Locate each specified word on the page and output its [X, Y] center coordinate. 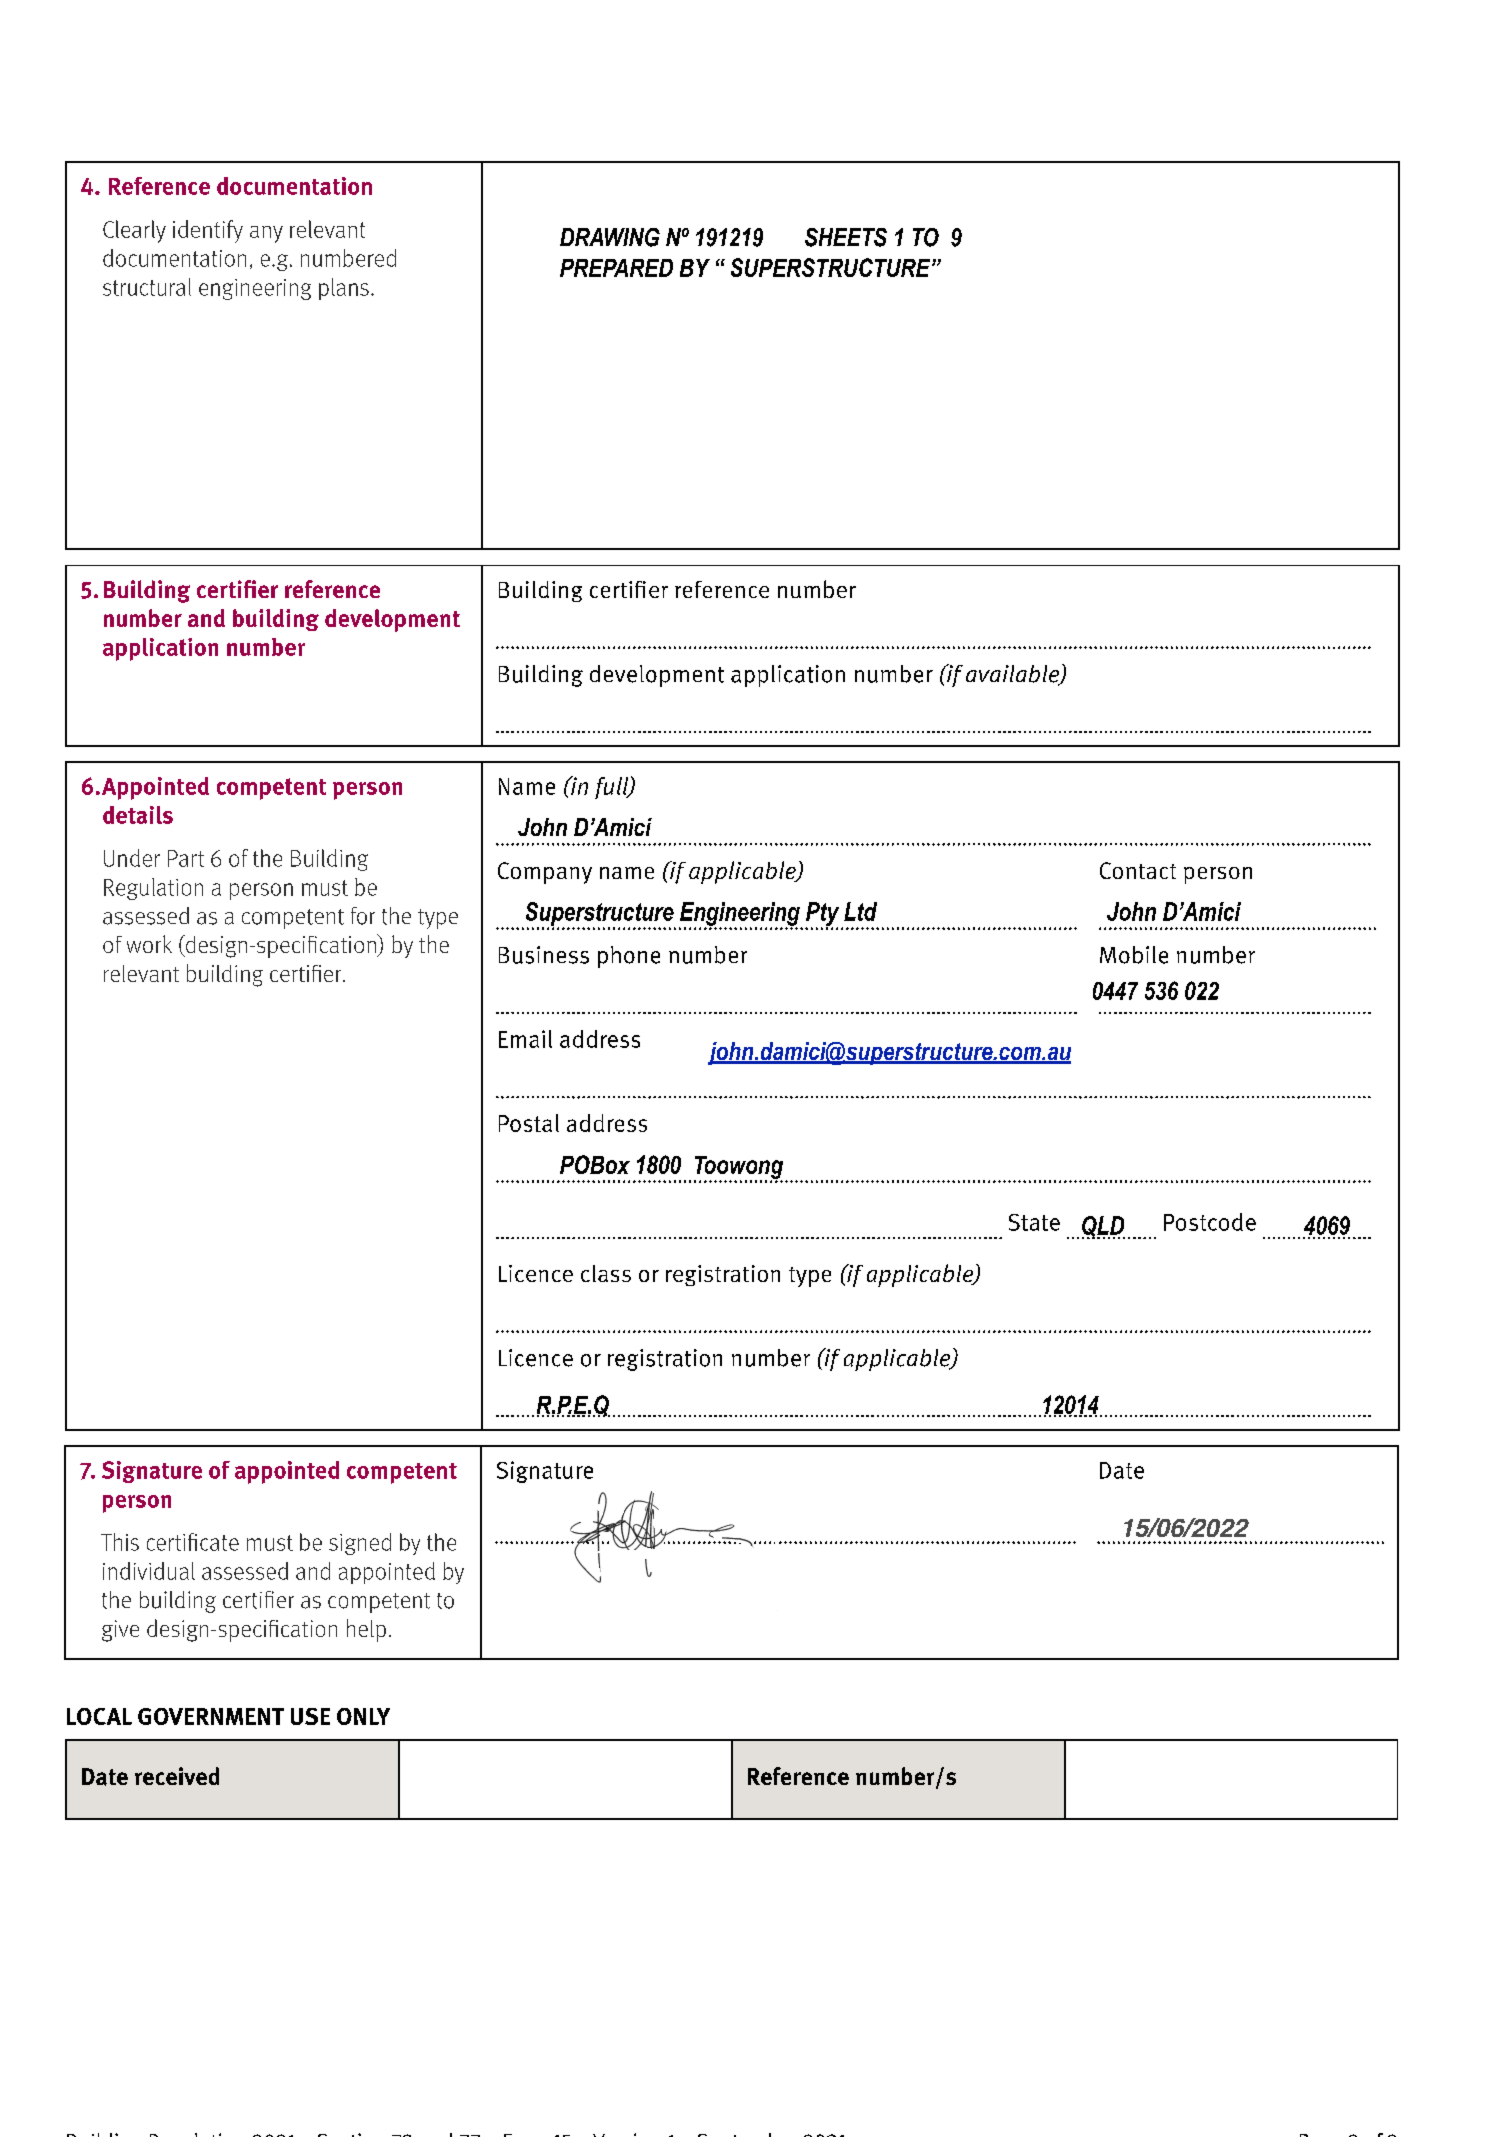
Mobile [1134, 955]
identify [208, 231]
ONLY [363, 1716]
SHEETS [846, 237]
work [149, 944]
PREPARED [616, 268]
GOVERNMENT [211, 1716]
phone [629, 957]
